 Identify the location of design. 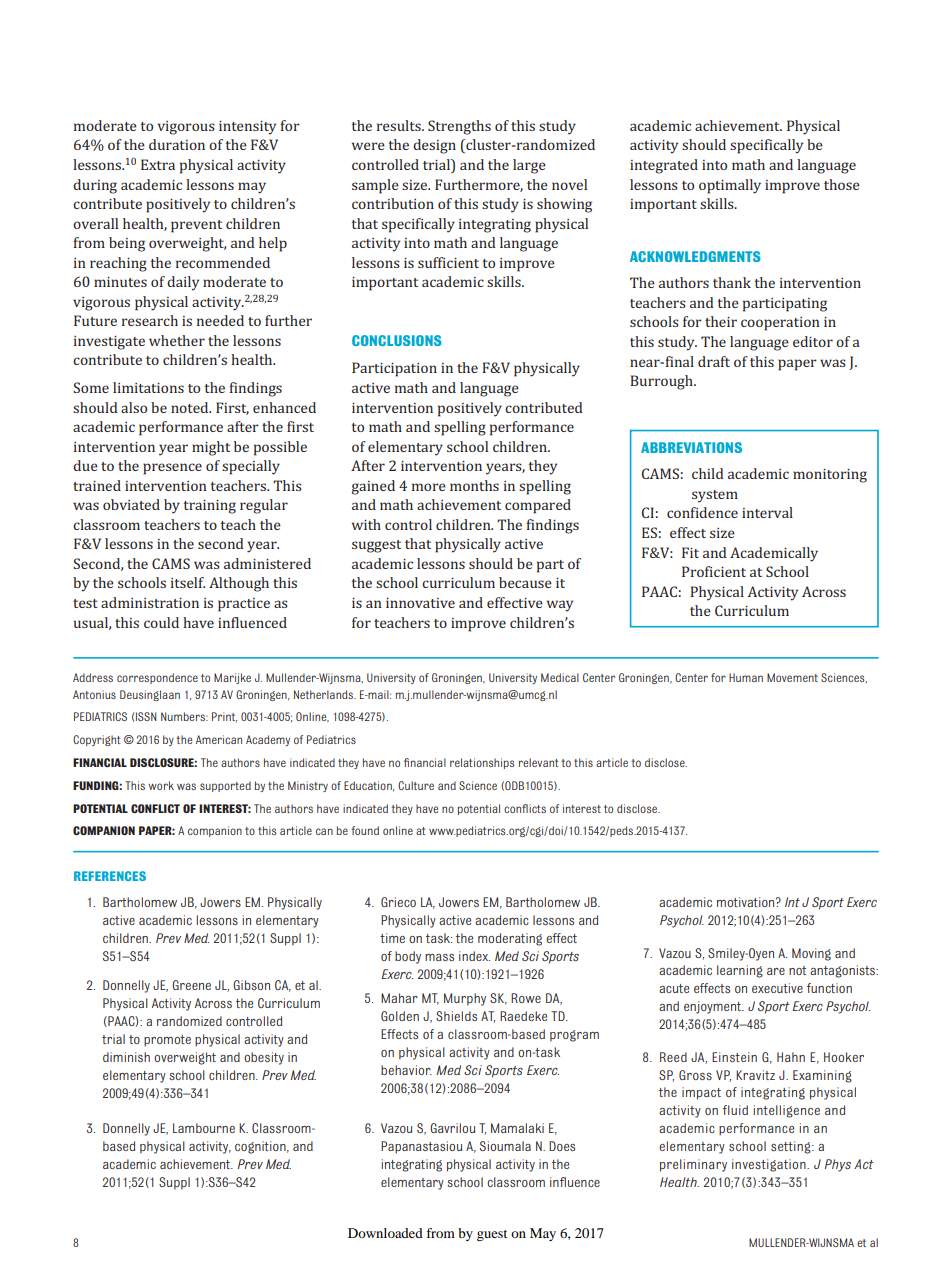
(434, 146).
